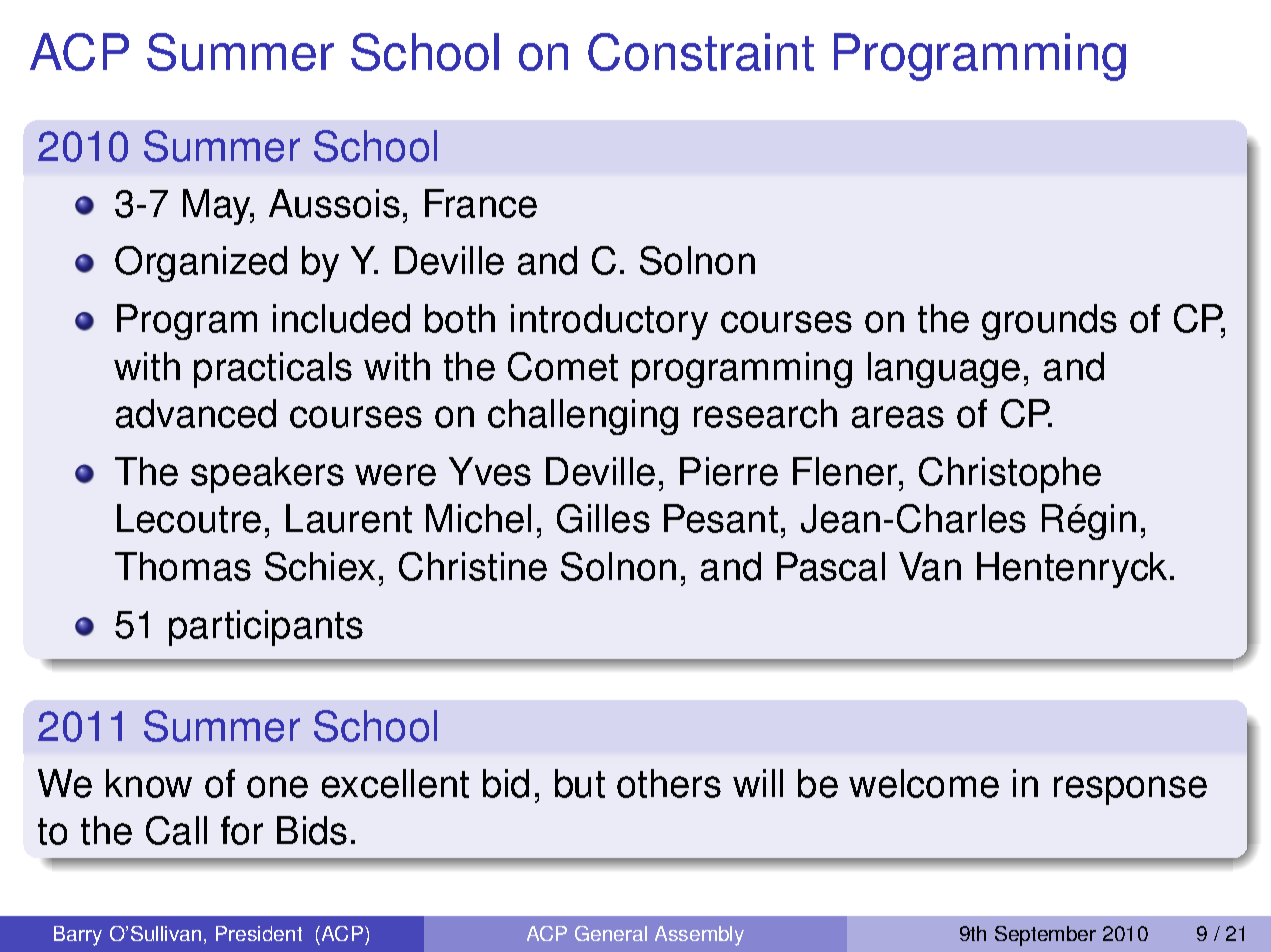  What do you see at coordinates (1049, 322) in the image?
I see `grounds` at bounding box center [1049, 322].
